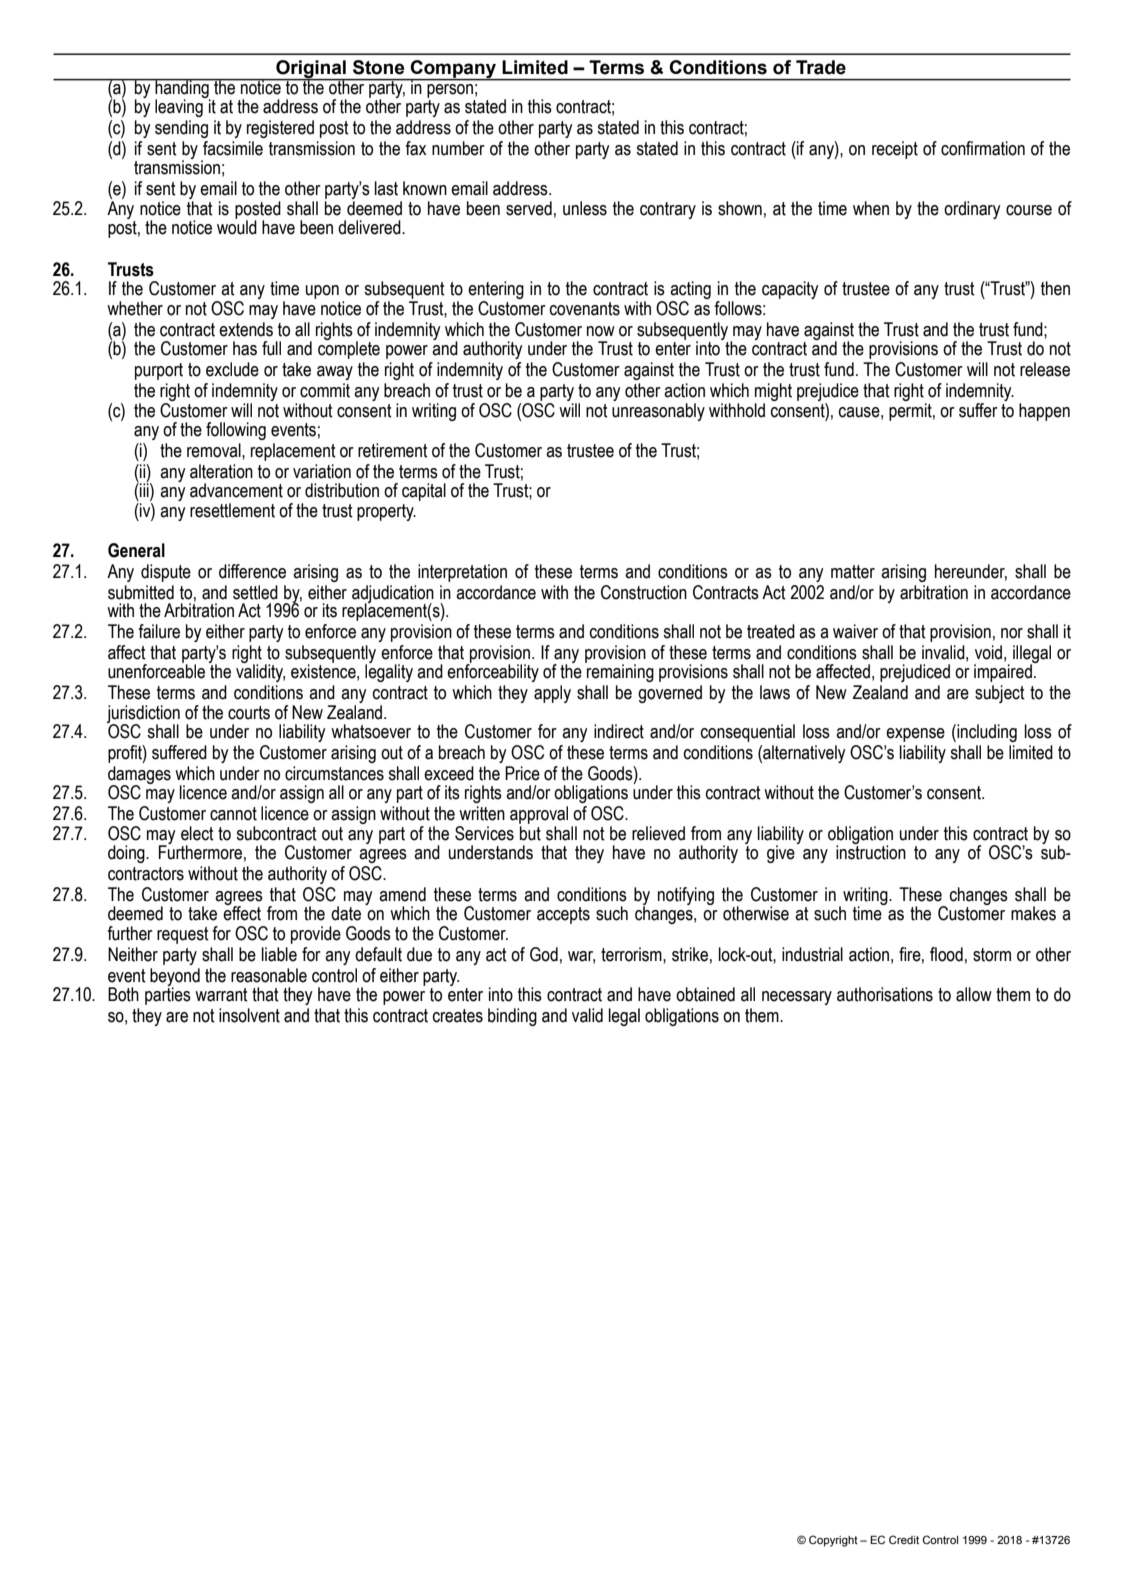  I want to click on cannot, so click(233, 814).
